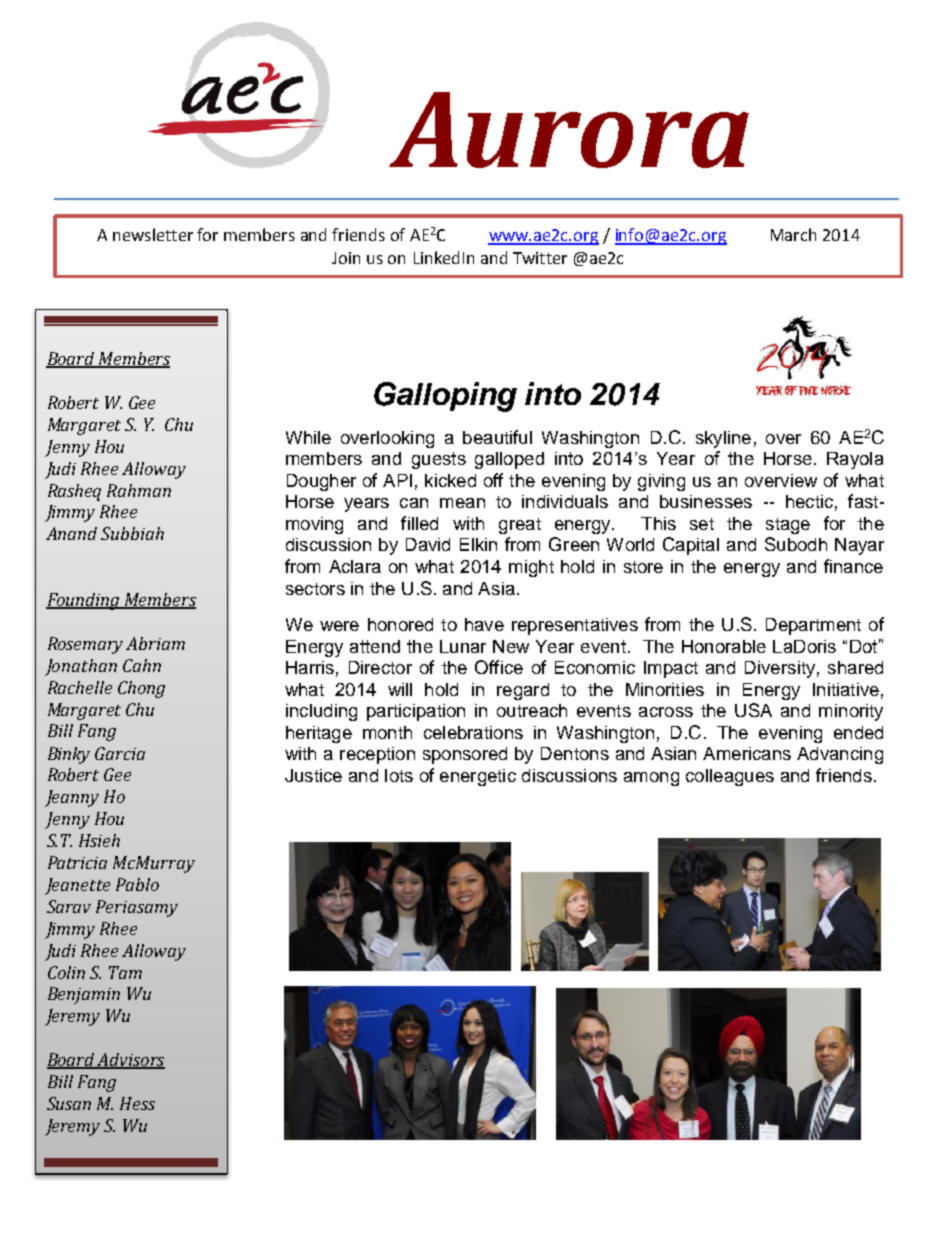 The width and height of the image is (952, 1233). What do you see at coordinates (723, 439) in the image?
I see `skyline` at bounding box center [723, 439].
